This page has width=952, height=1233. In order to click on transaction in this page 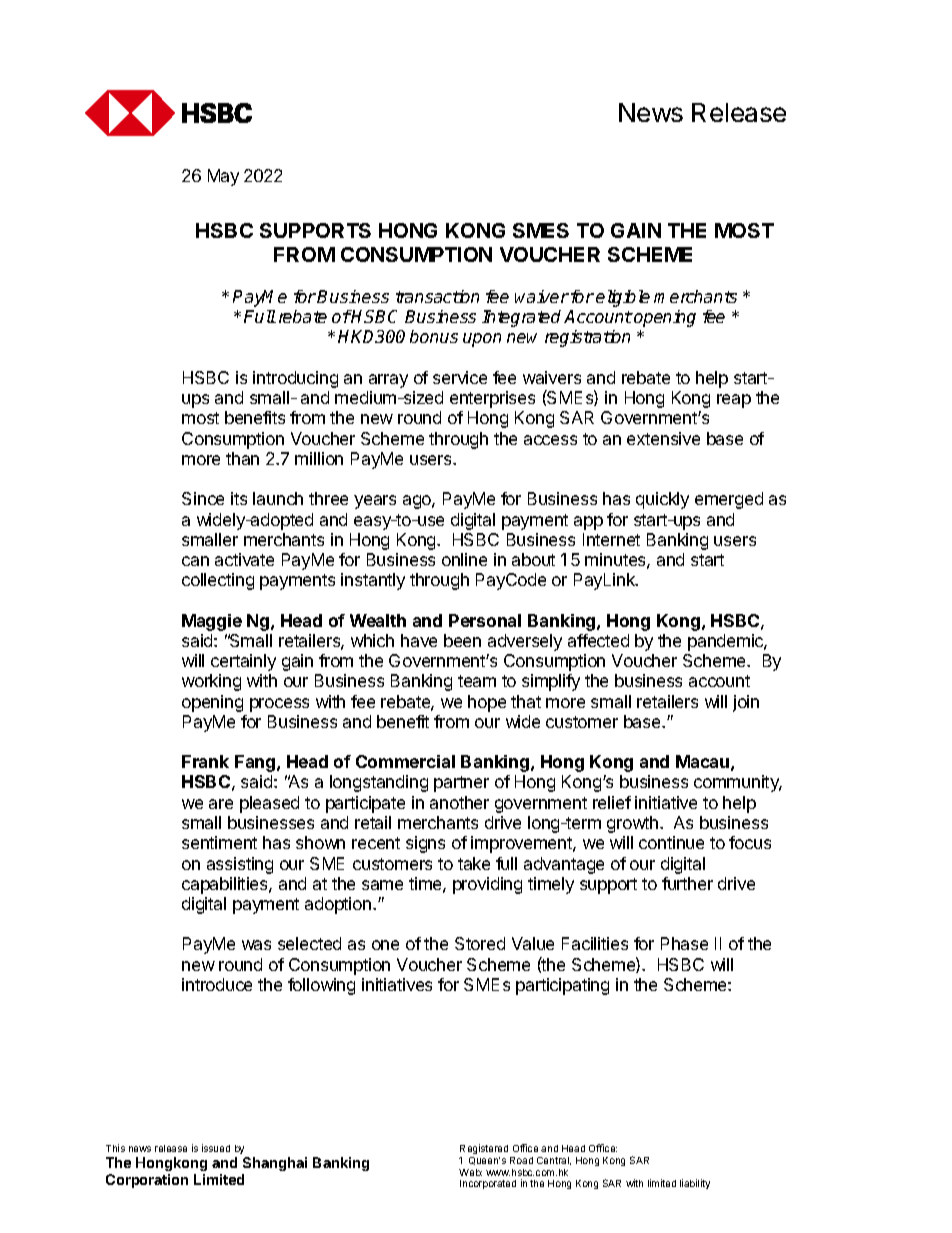, I will do `click(437, 296)`.
